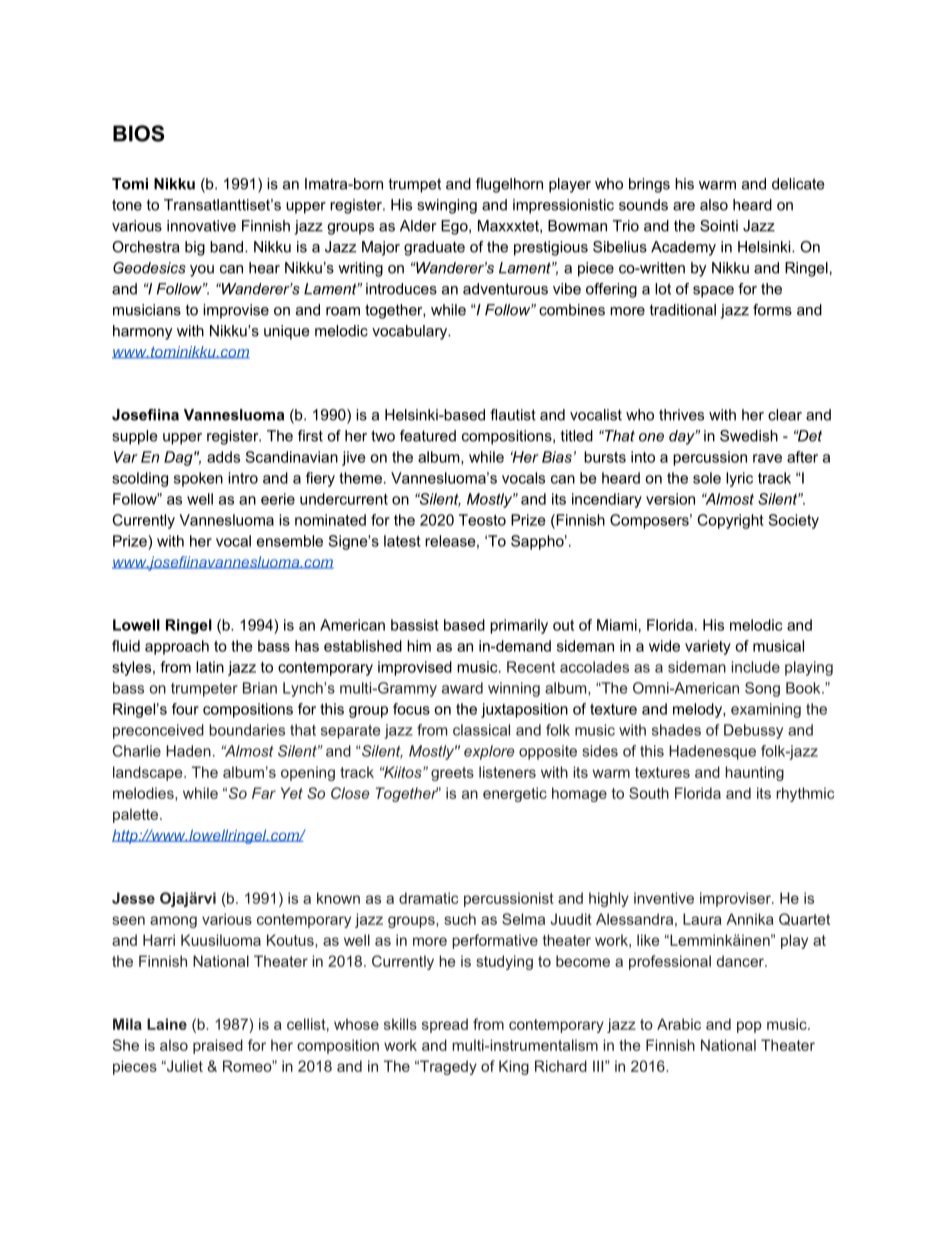  Describe the element at coordinates (445, 1025) in the screenshot. I see `spread` at that location.
